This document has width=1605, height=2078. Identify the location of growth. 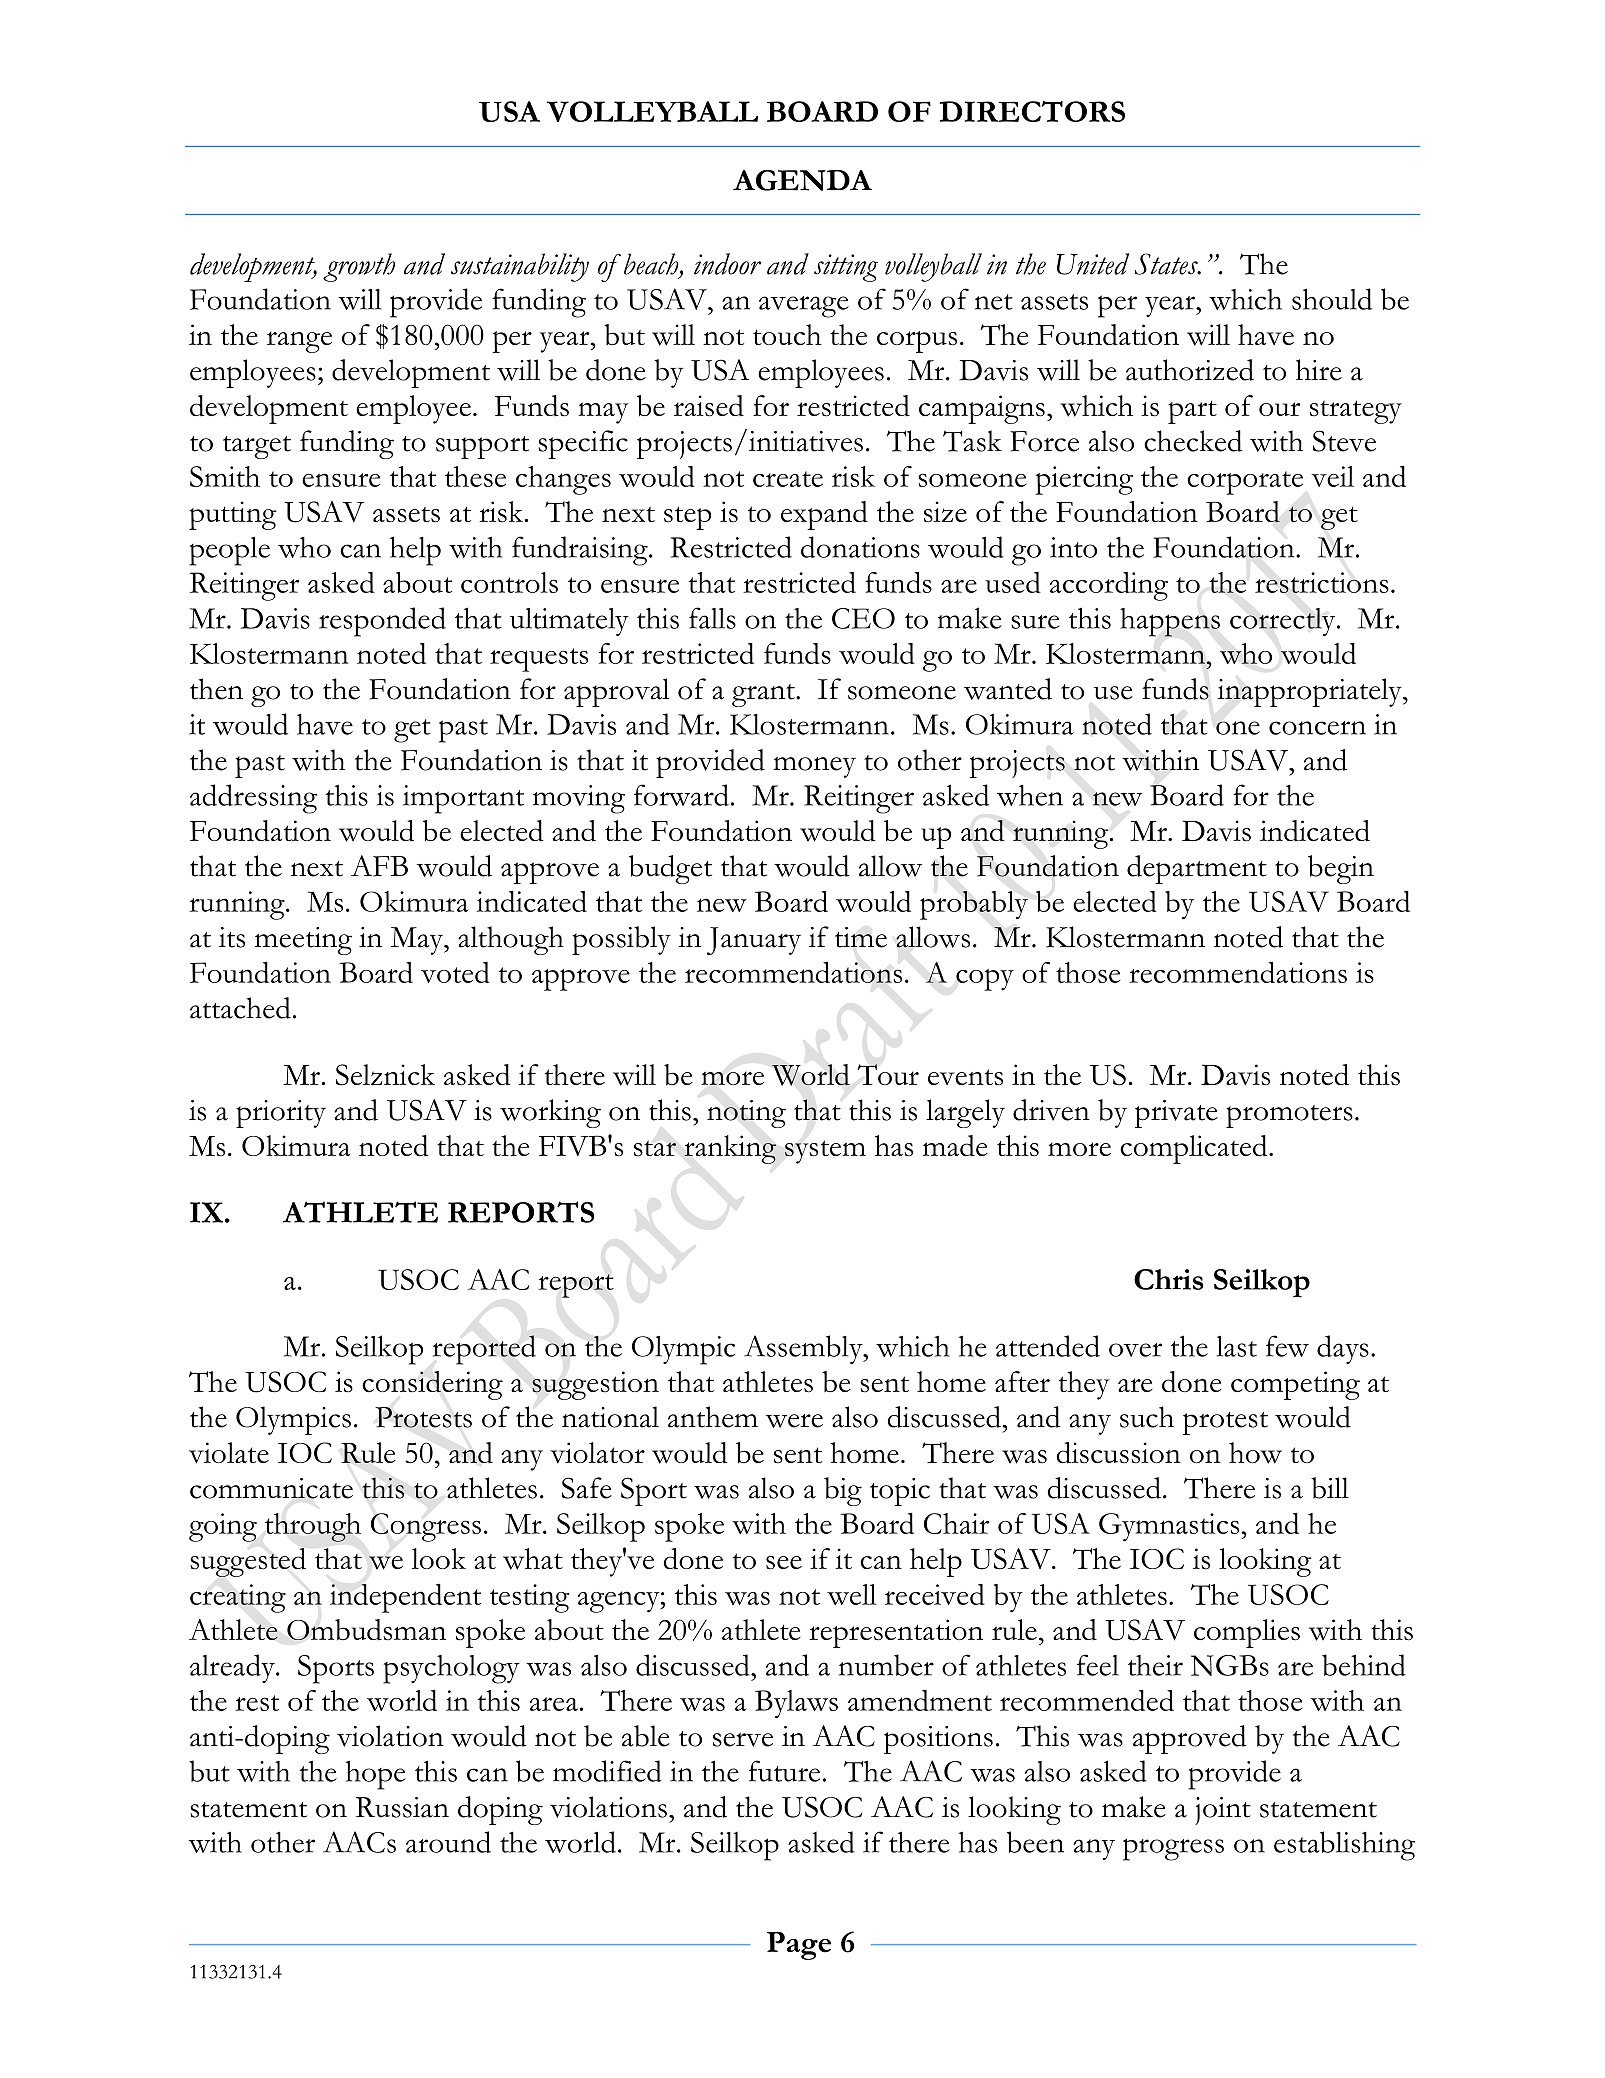
(359, 267).
